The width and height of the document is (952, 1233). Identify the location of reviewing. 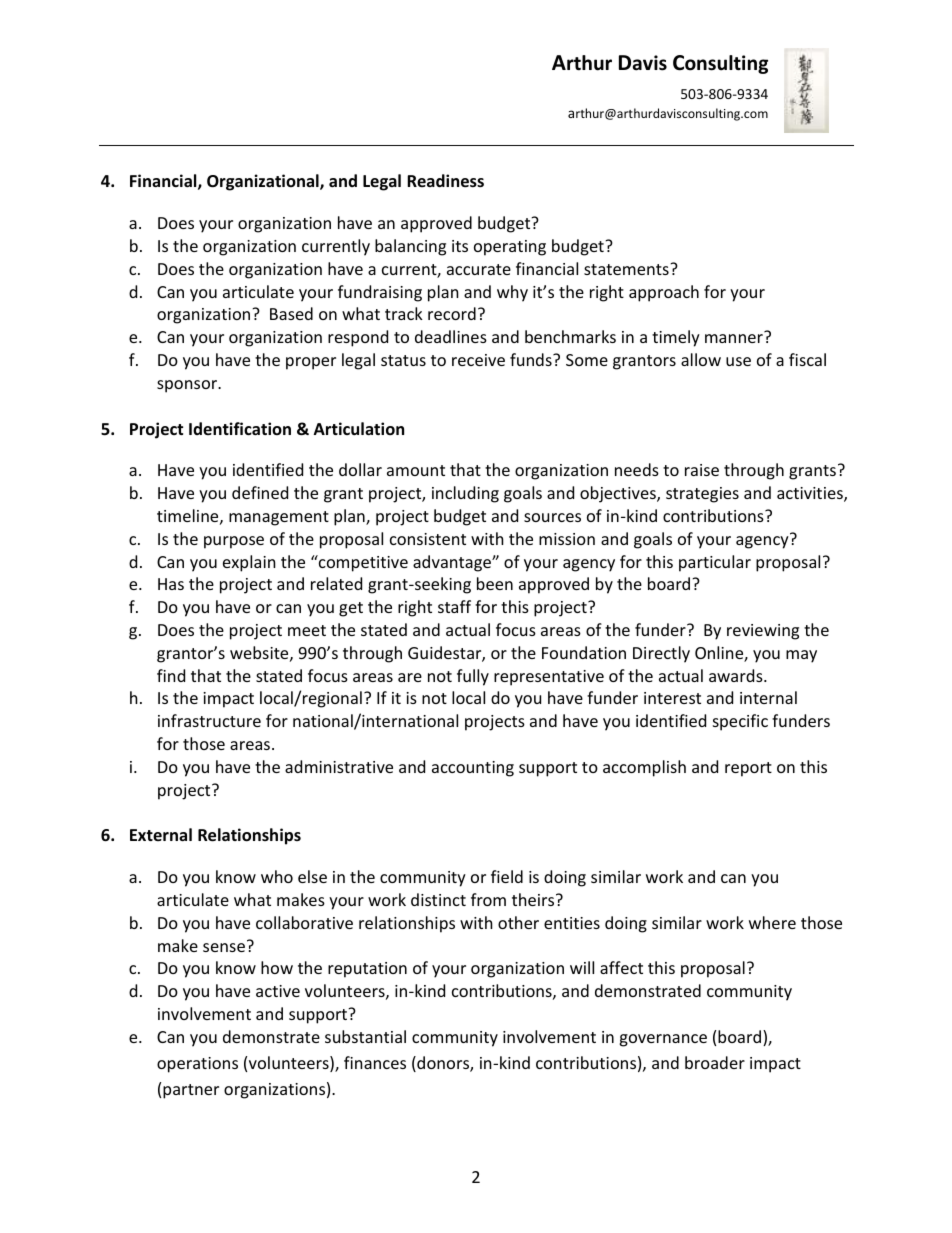
(763, 632).
